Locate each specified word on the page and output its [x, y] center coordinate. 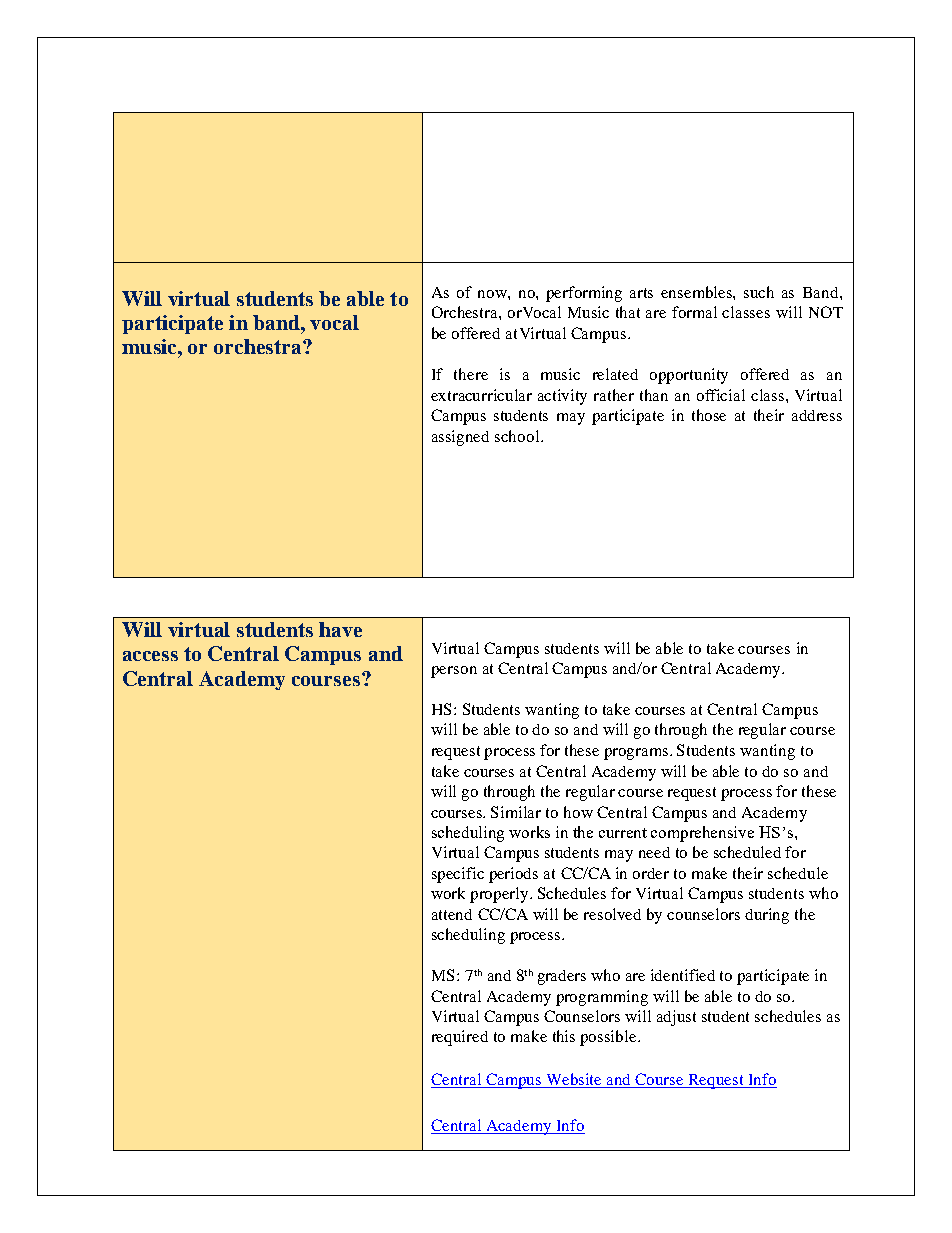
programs [637, 754]
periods [513, 875]
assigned [460, 438]
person [454, 672]
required [460, 1038]
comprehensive [702, 834]
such [759, 292]
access [150, 656]
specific [458, 875]
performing [584, 294]
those [709, 415]
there [471, 374]
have [340, 629]
